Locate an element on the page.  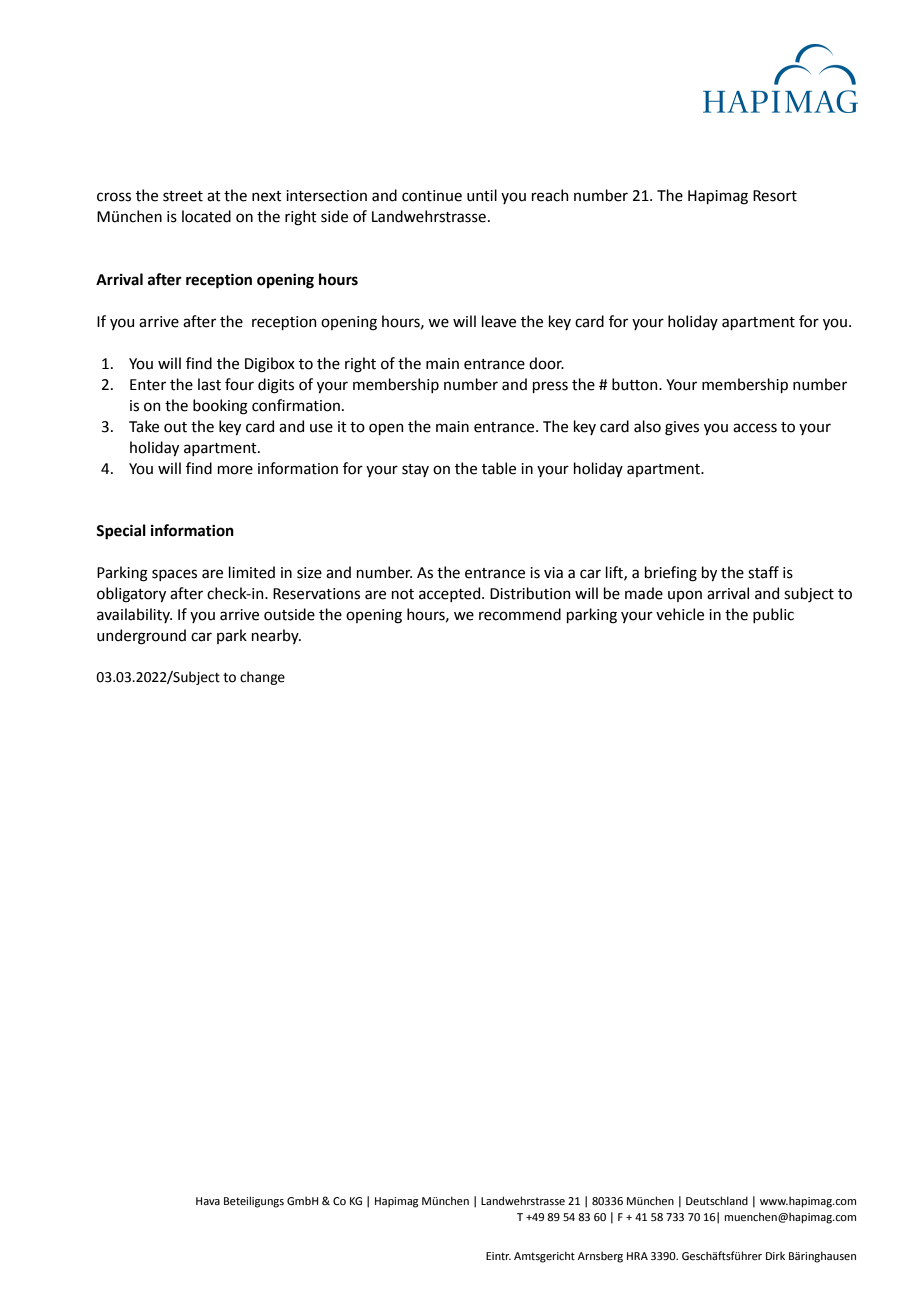
continue is located at coordinates (432, 196).
